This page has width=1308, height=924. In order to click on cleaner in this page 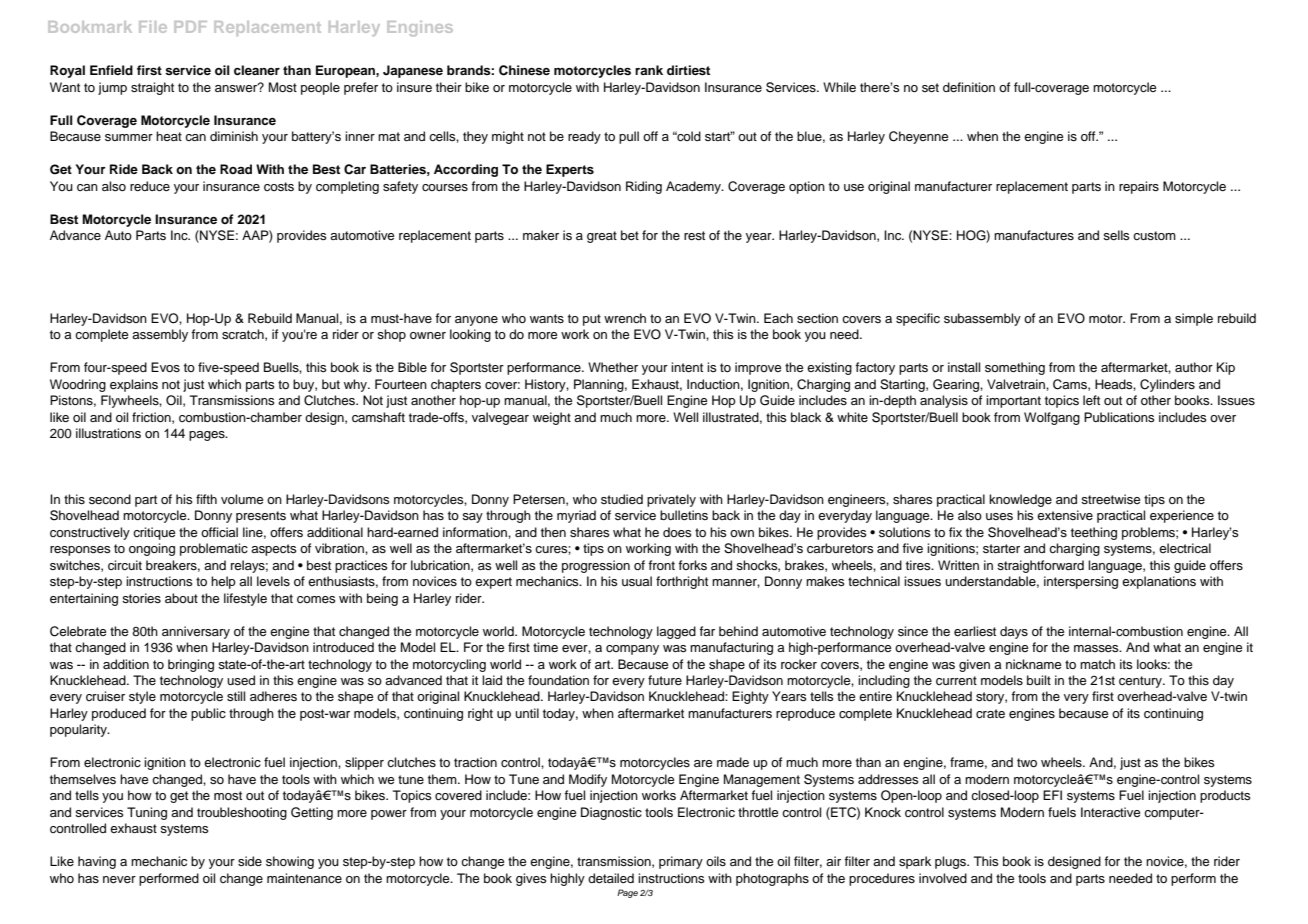, I will do `click(257, 70)`.
